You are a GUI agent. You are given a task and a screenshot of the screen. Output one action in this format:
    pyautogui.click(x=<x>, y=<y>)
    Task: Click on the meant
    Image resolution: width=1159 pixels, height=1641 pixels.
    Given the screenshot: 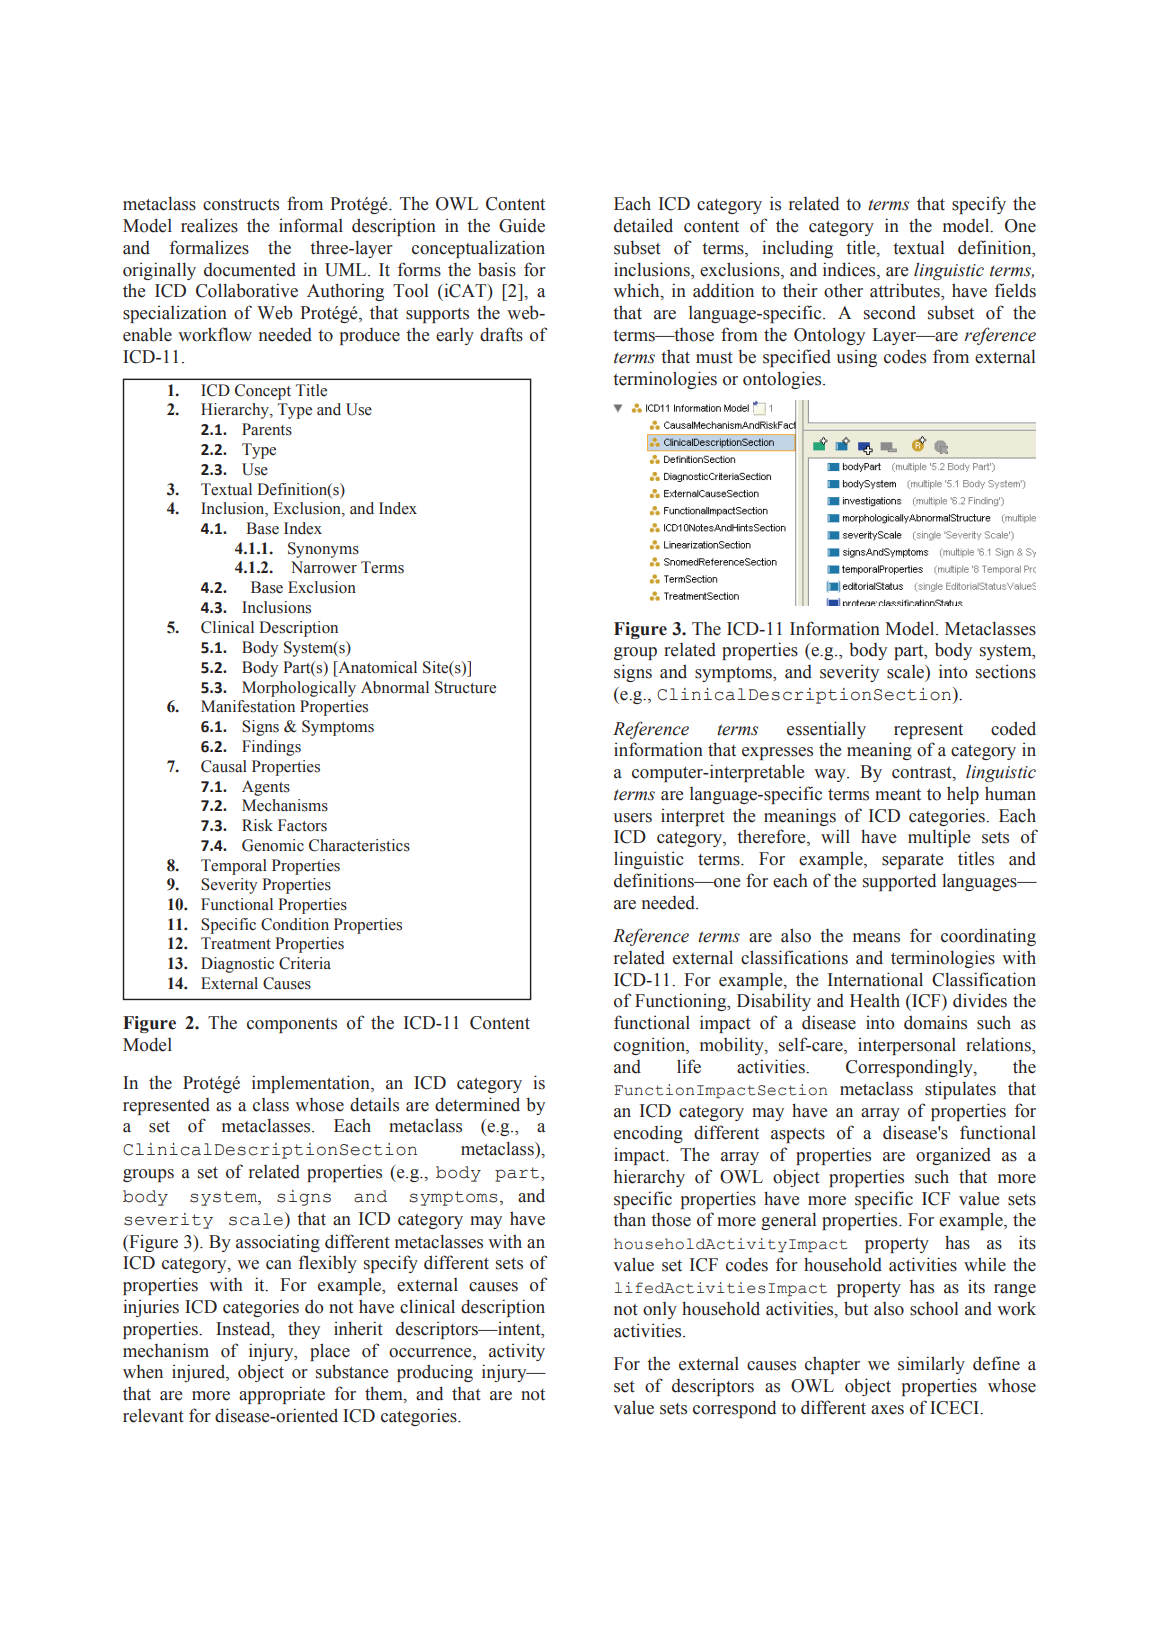 What is the action you would take?
    pyautogui.click(x=898, y=795)
